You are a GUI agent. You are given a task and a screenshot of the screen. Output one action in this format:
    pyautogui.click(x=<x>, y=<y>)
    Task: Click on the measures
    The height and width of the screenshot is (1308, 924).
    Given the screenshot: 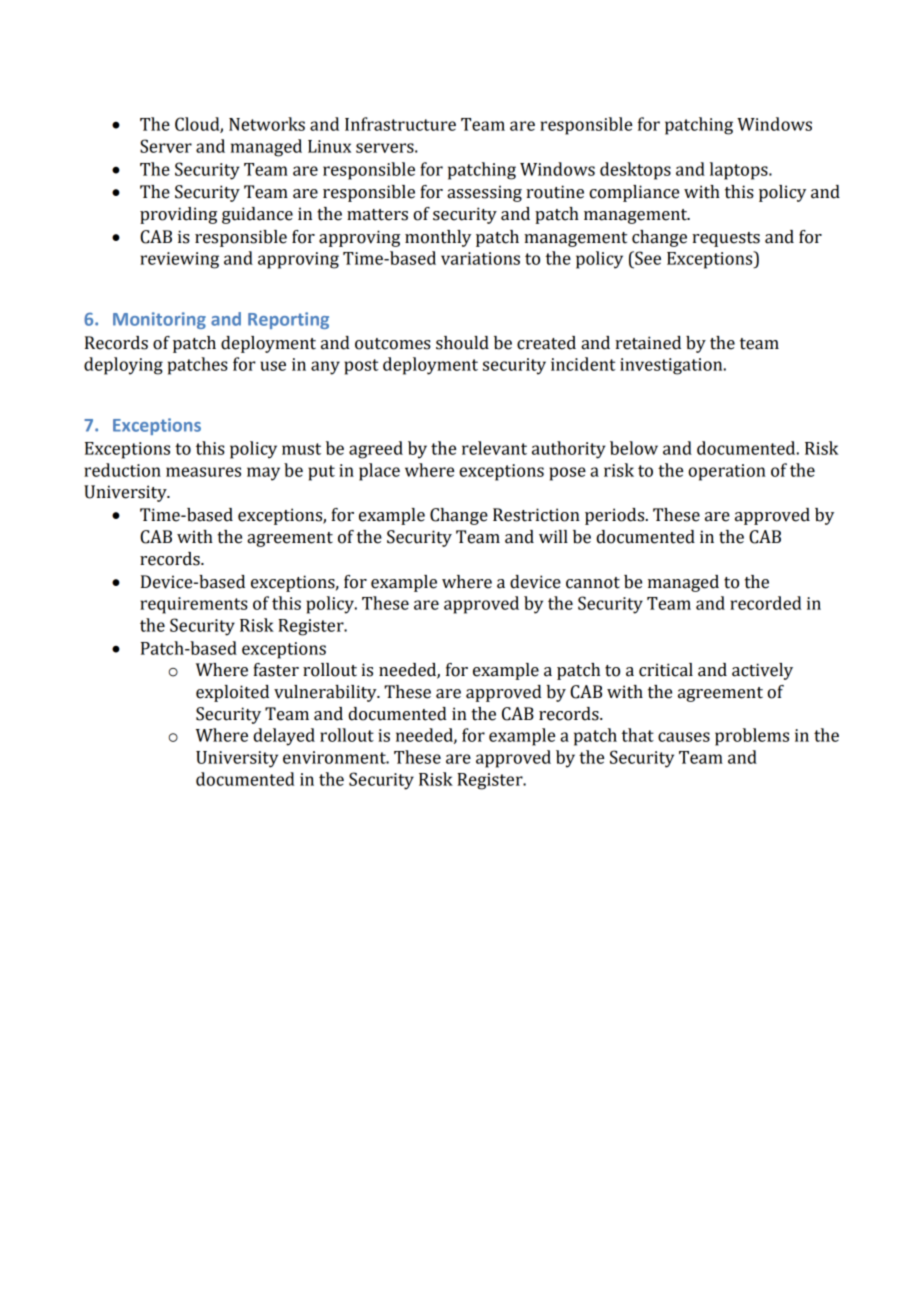 What is the action you would take?
    pyautogui.click(x=203, y=472)
